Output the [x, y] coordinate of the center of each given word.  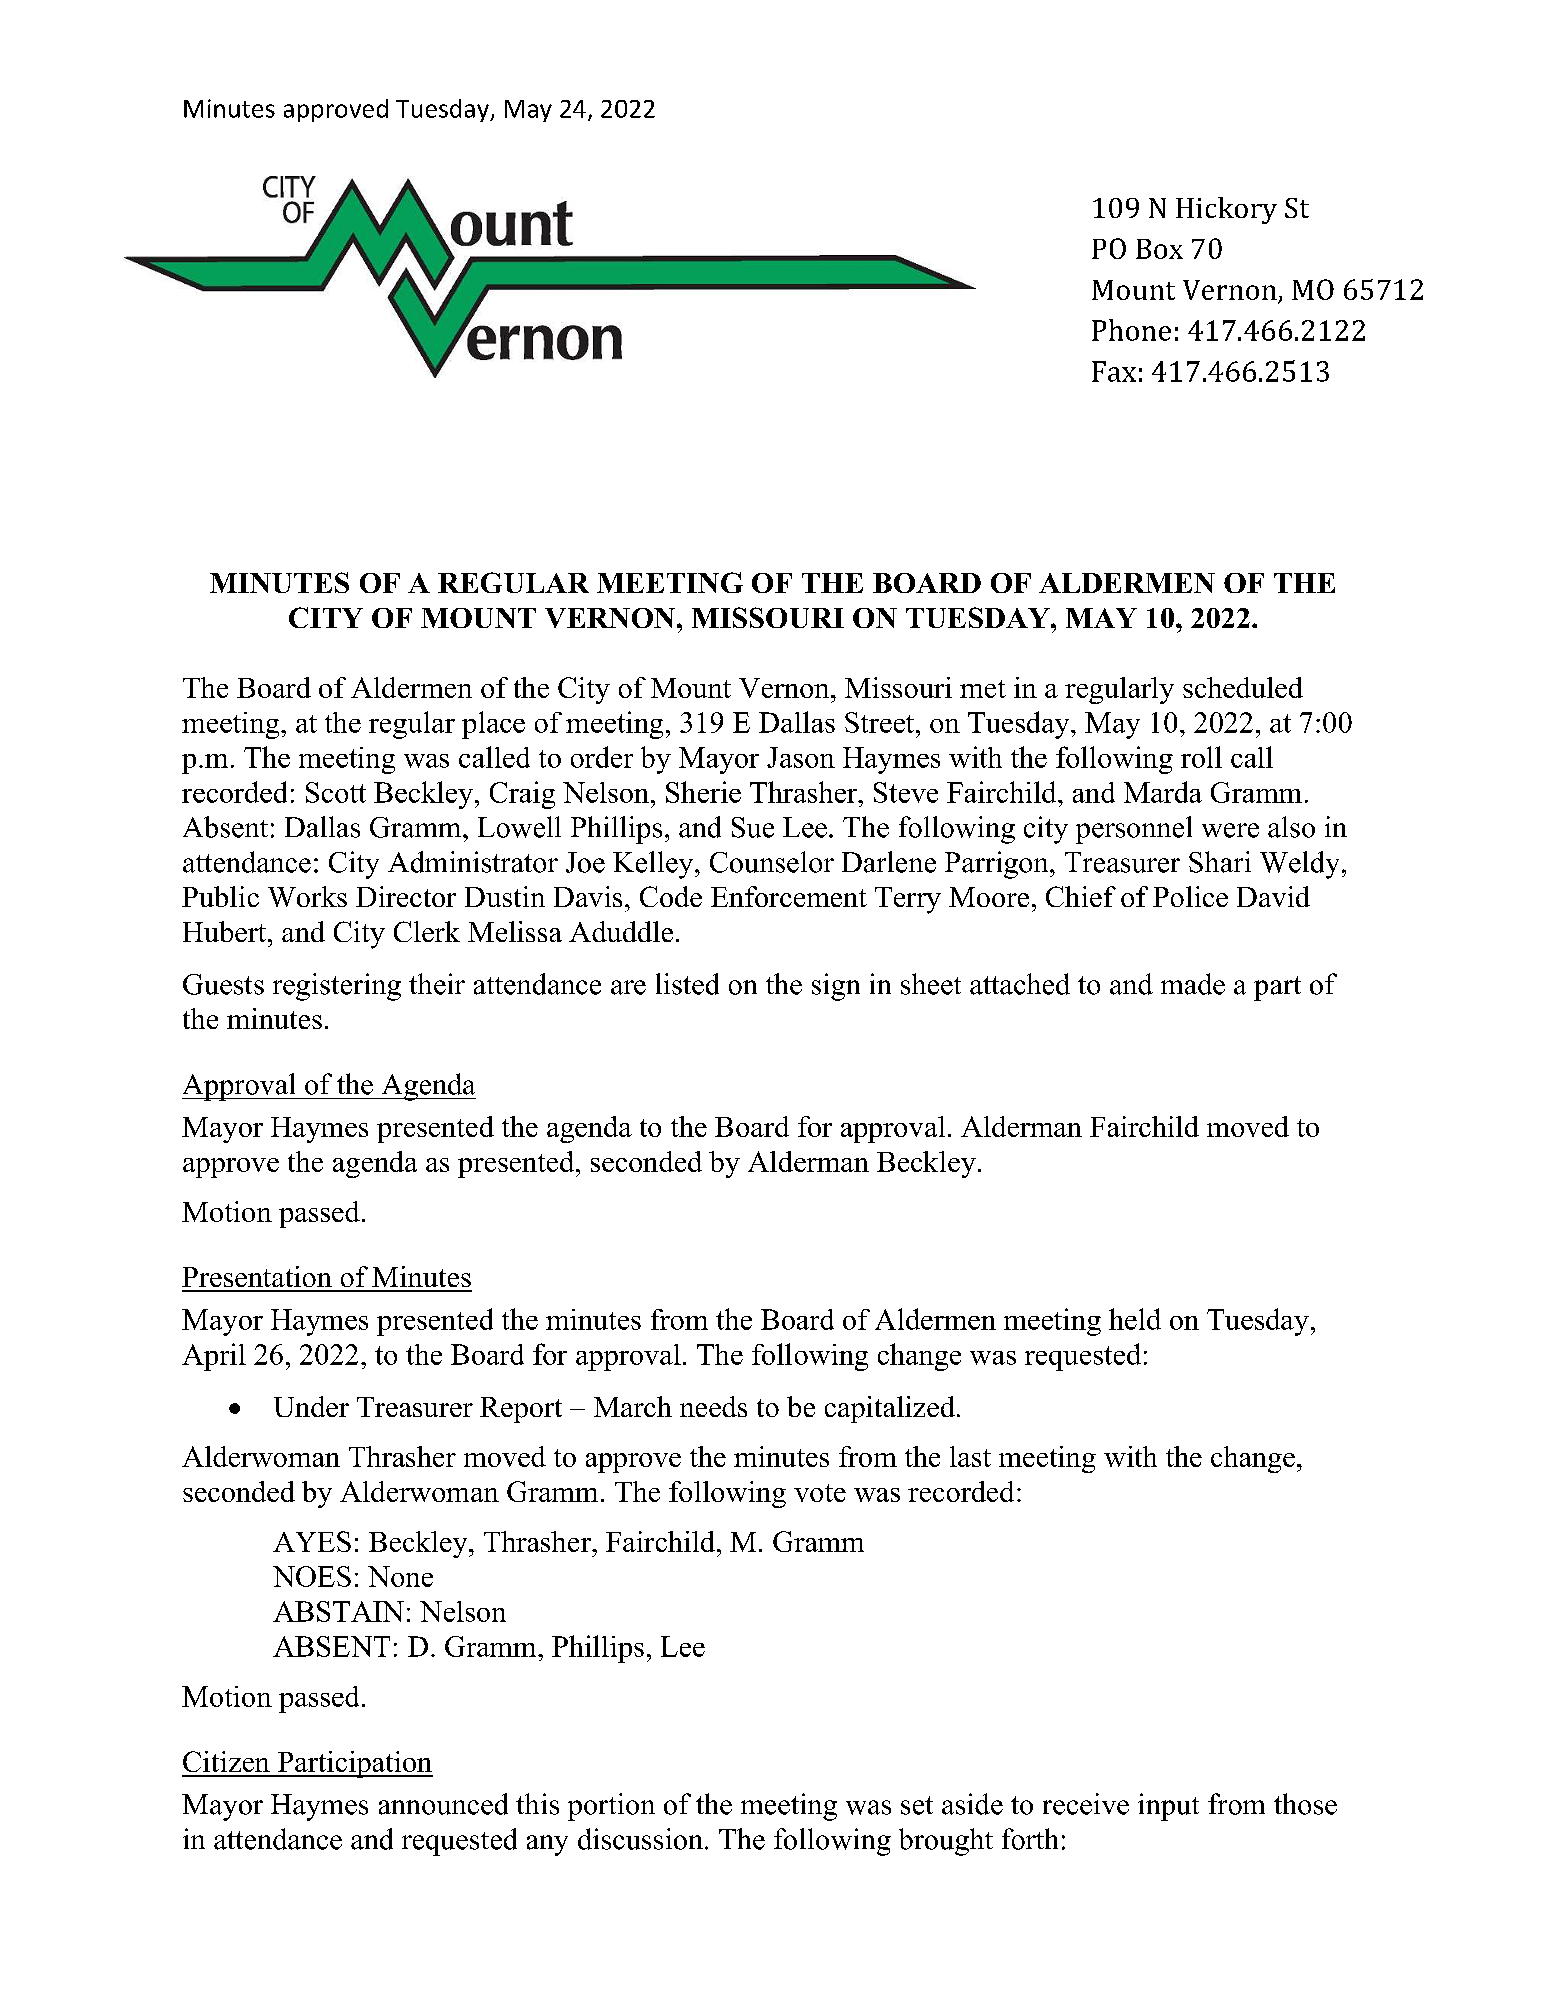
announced [443, 1804]
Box [1159, 249]
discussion [640, 1839]
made [1193, 984]
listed [687, 984]
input [1168, 1807]
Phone [1131, 330]
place [493, 725]
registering [337, 987]
